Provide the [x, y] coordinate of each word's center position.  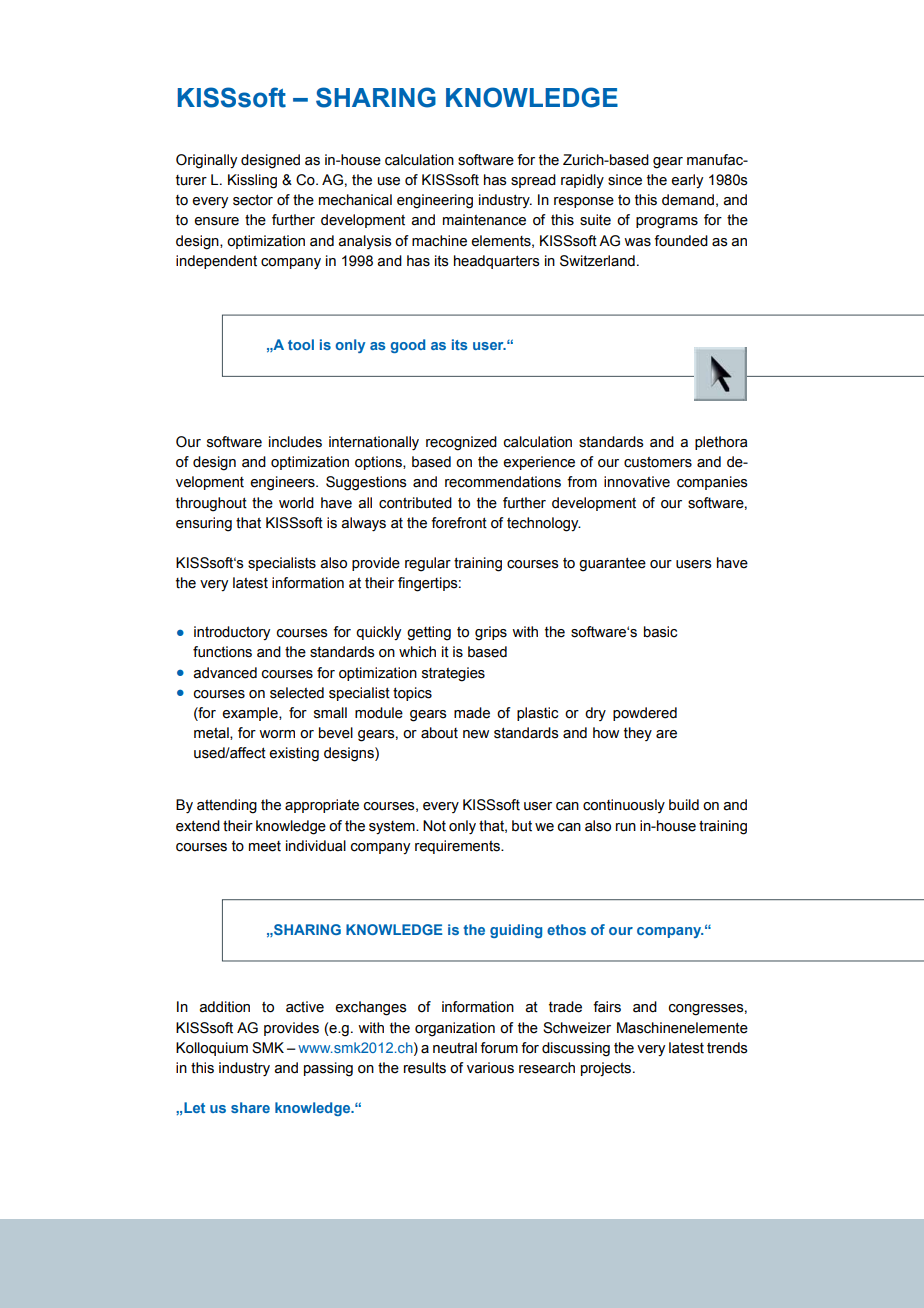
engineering [435, 201]
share [250, 1107]
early [687, 181]
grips [491, 633]
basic [660, 632]
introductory [232, 633]
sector [253, 200]
